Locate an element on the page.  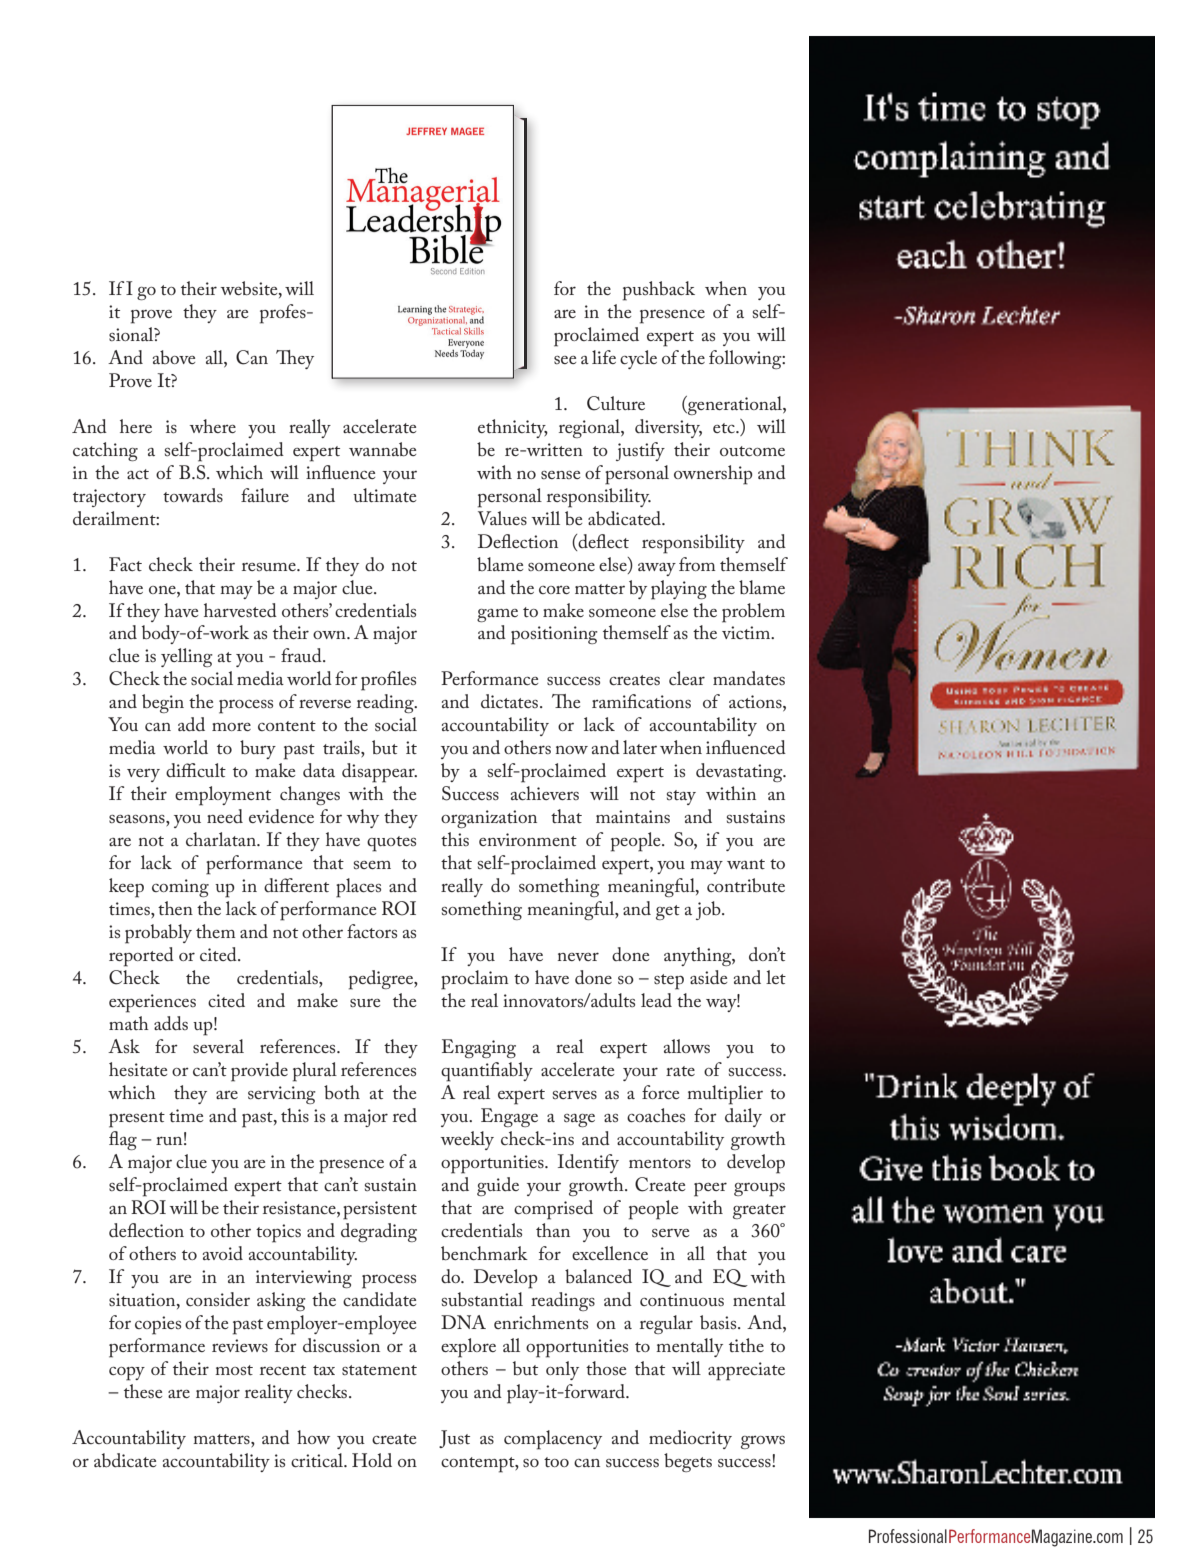
coming is located at coordinates (180, 888).
